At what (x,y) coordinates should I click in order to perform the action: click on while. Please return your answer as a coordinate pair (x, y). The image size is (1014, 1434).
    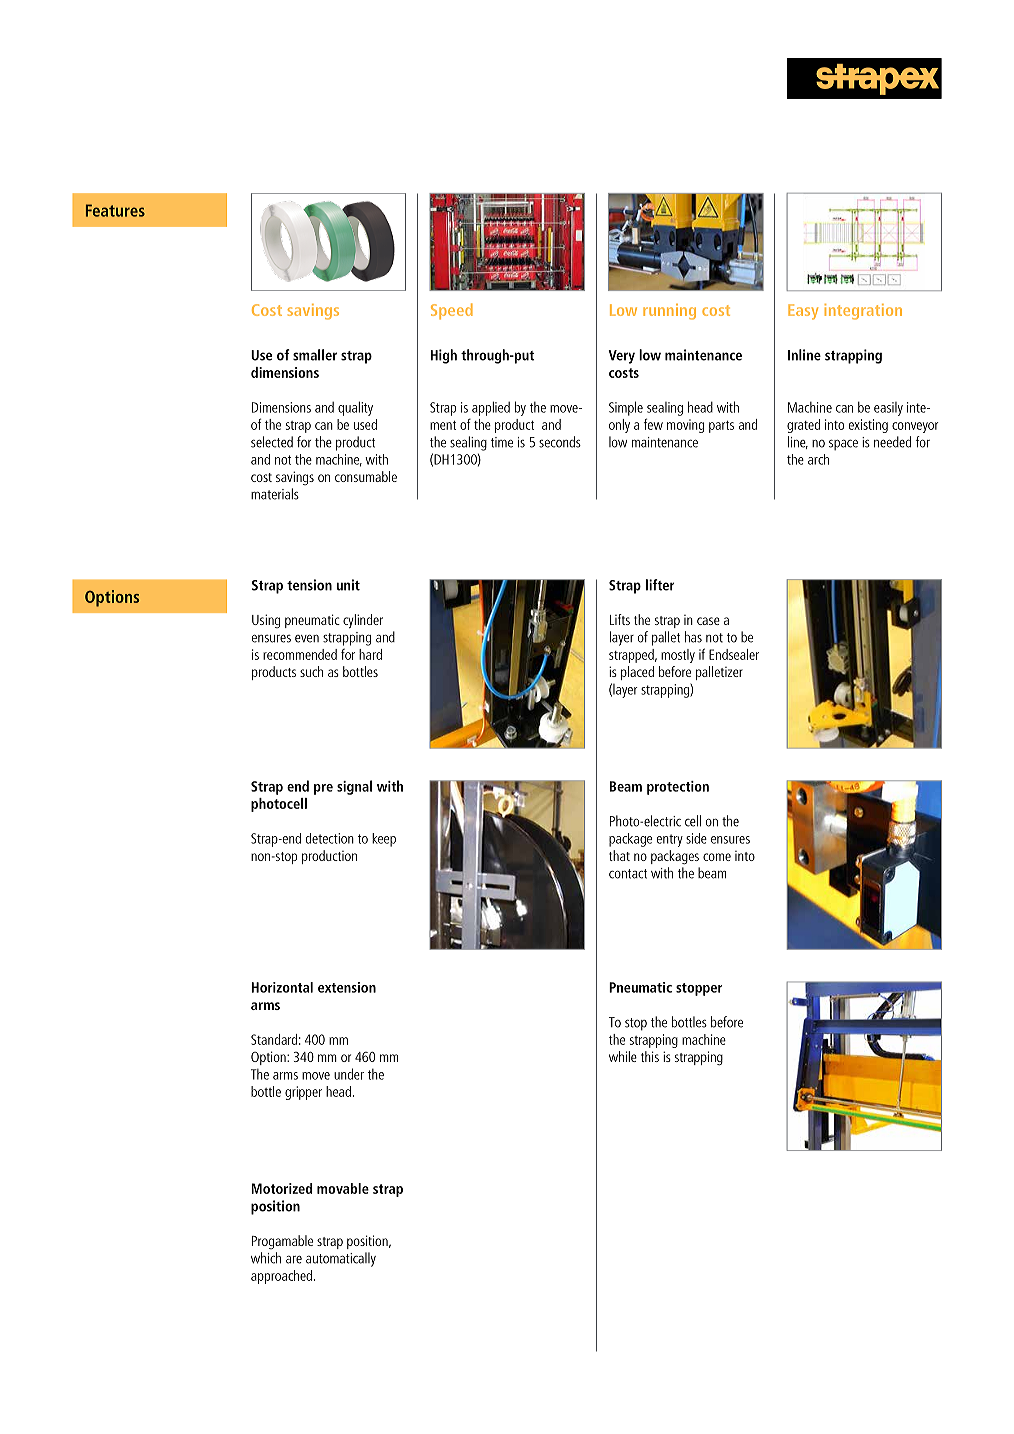
    Looking at the image, I should click on (623, 1056).
